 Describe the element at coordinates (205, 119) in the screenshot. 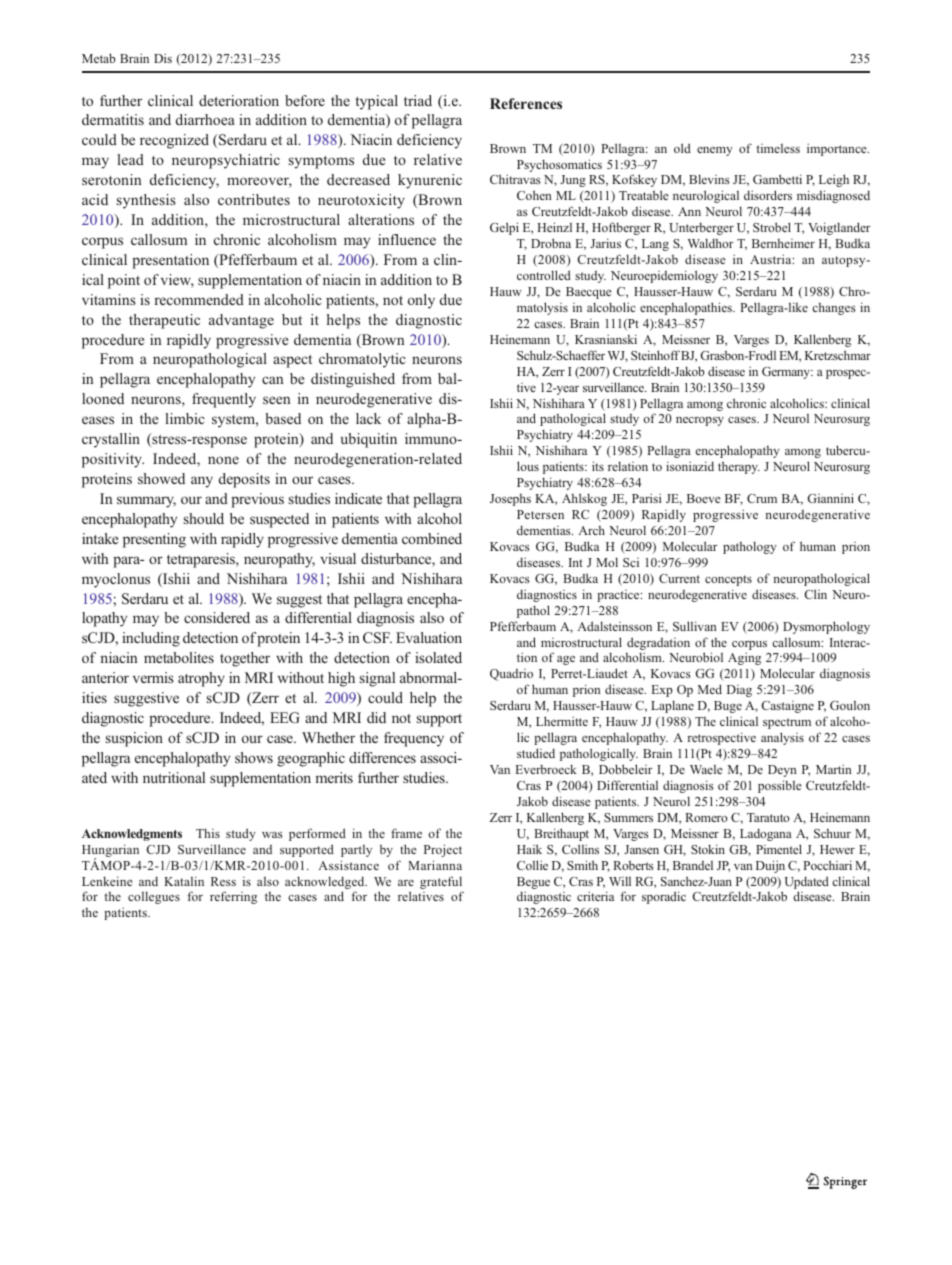

I see `diarrhoea` at that location.
